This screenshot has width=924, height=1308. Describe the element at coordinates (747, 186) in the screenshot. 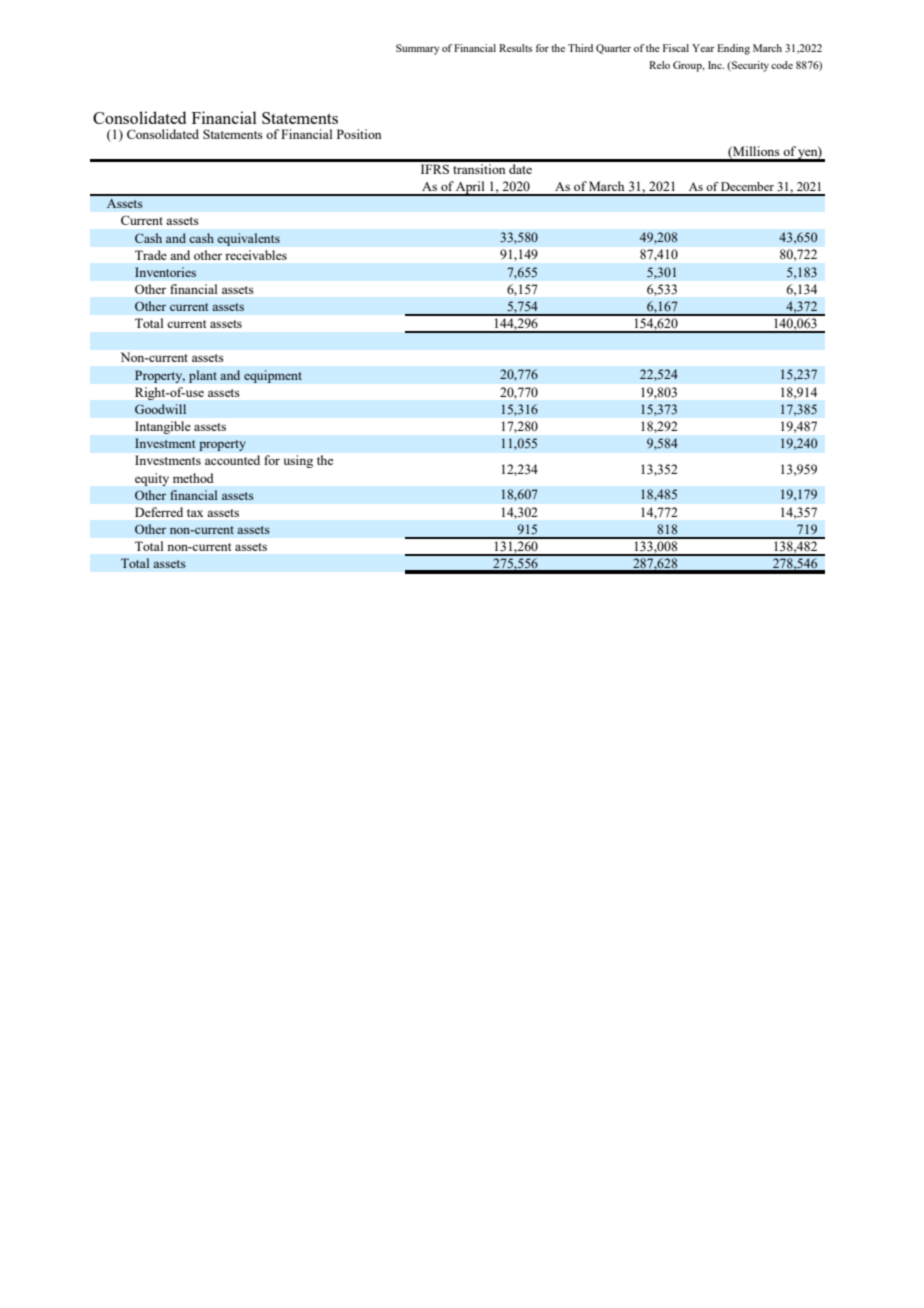

I see `December` at that location.
